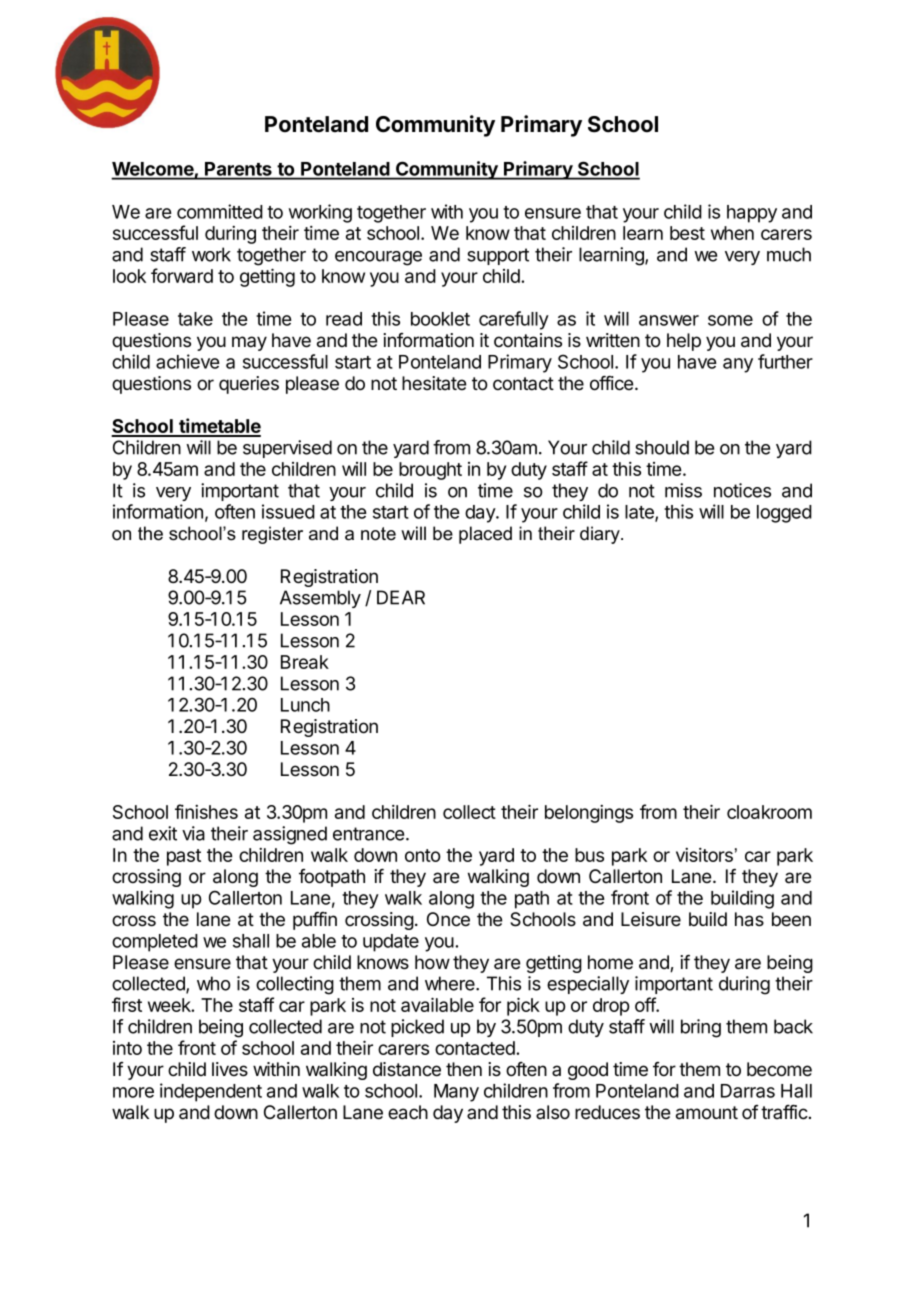  What do you see at coordinates (305, 662) in the screenshot?
I see `Break` at bounding box center [305, 662].
